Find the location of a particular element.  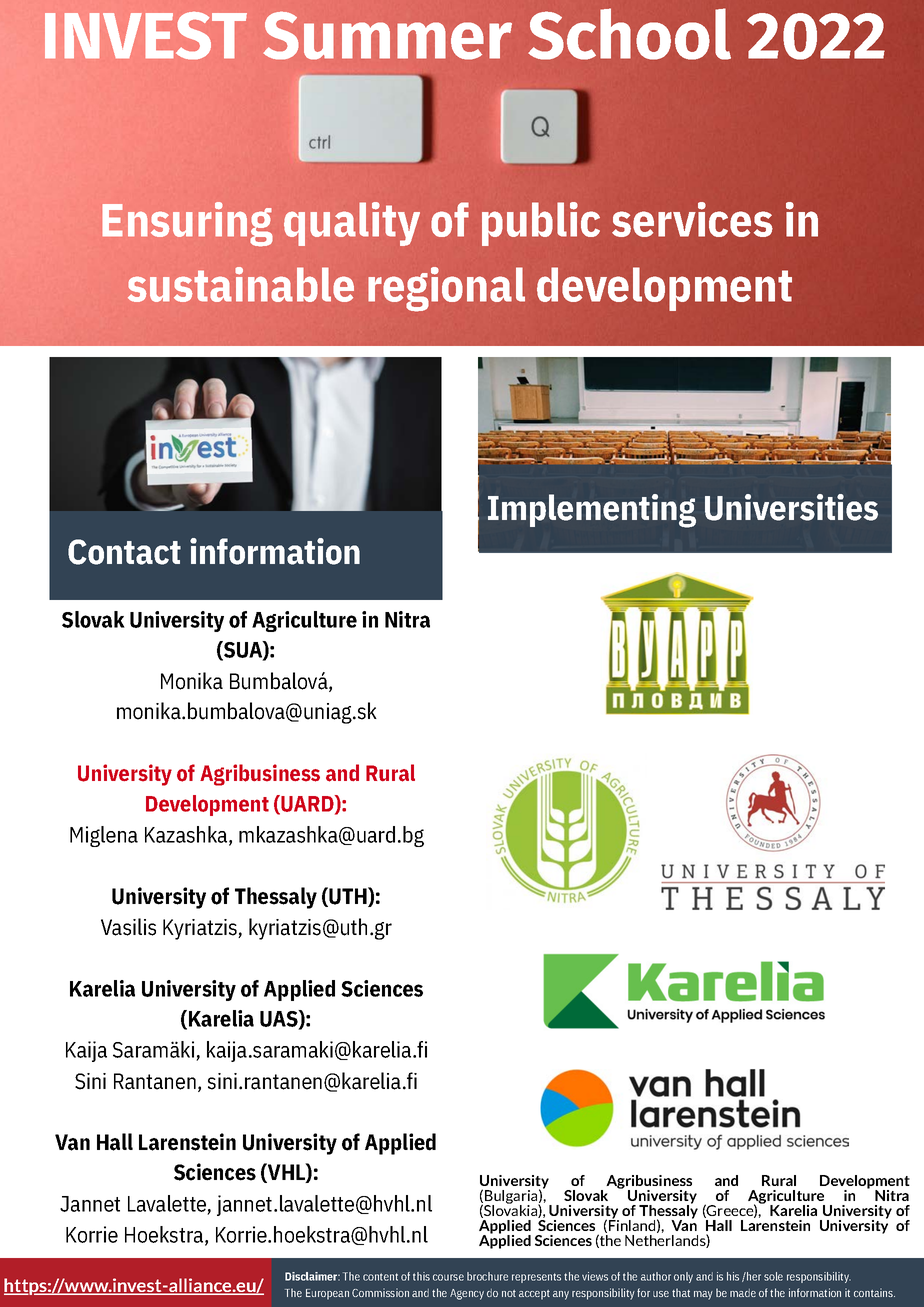

sustainable is located at coordinates (241, 284).
